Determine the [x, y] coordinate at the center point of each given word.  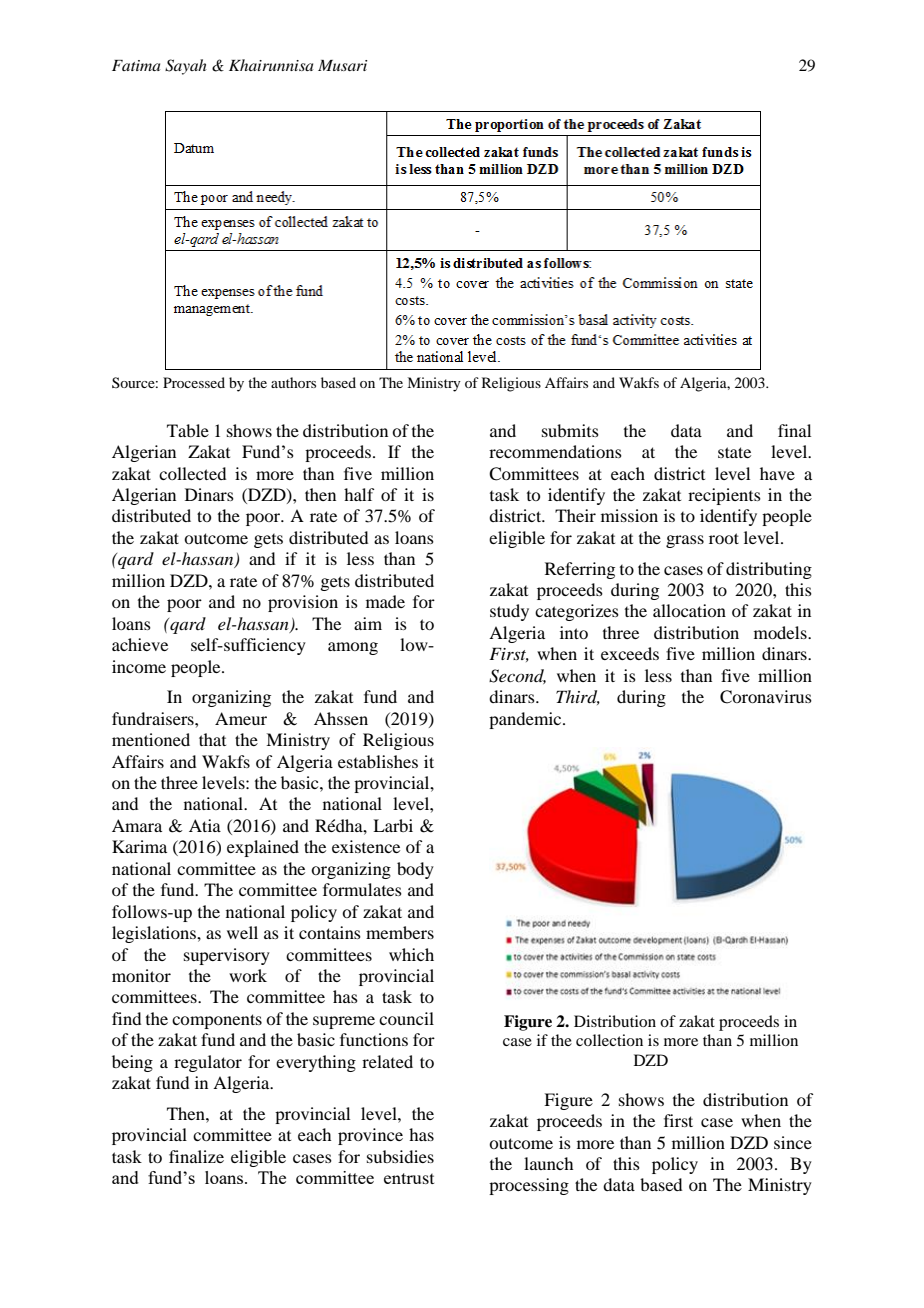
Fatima [136, 65]
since [793, 1142]
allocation [689, 610]
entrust [409, 1178]
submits [570, 430]
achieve [140, 644]
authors [293, 382]
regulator [208, 1063]
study [509, 612]
